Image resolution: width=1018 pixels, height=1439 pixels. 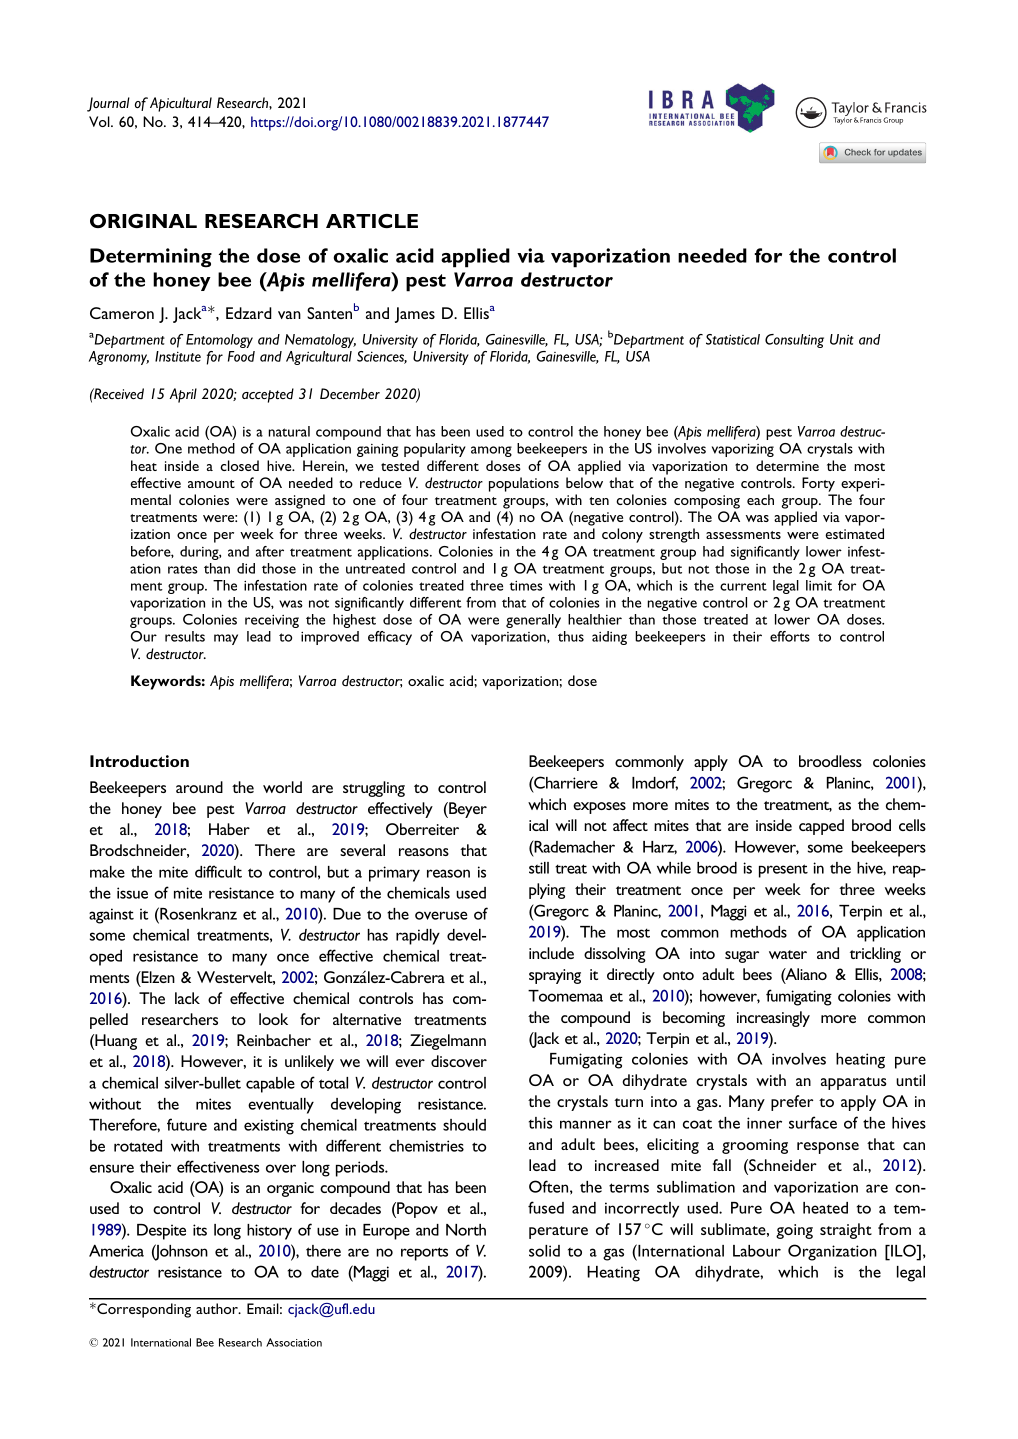 I want to click on Unit, so click(x=841, y=339).
